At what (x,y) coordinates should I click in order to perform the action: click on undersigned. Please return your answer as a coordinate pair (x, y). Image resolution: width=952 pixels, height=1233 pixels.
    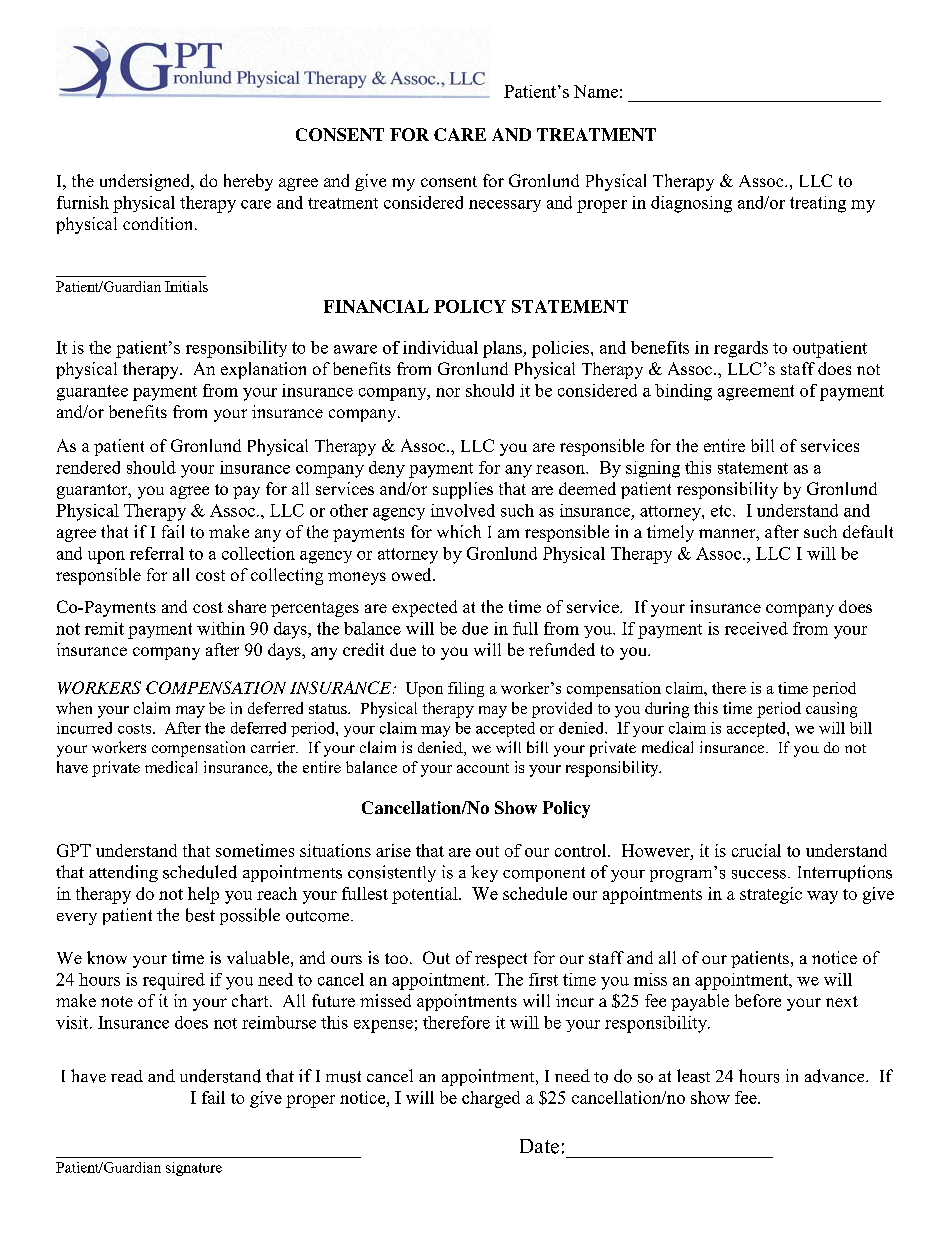
    Looking at the image, I should click on (146, 182).
